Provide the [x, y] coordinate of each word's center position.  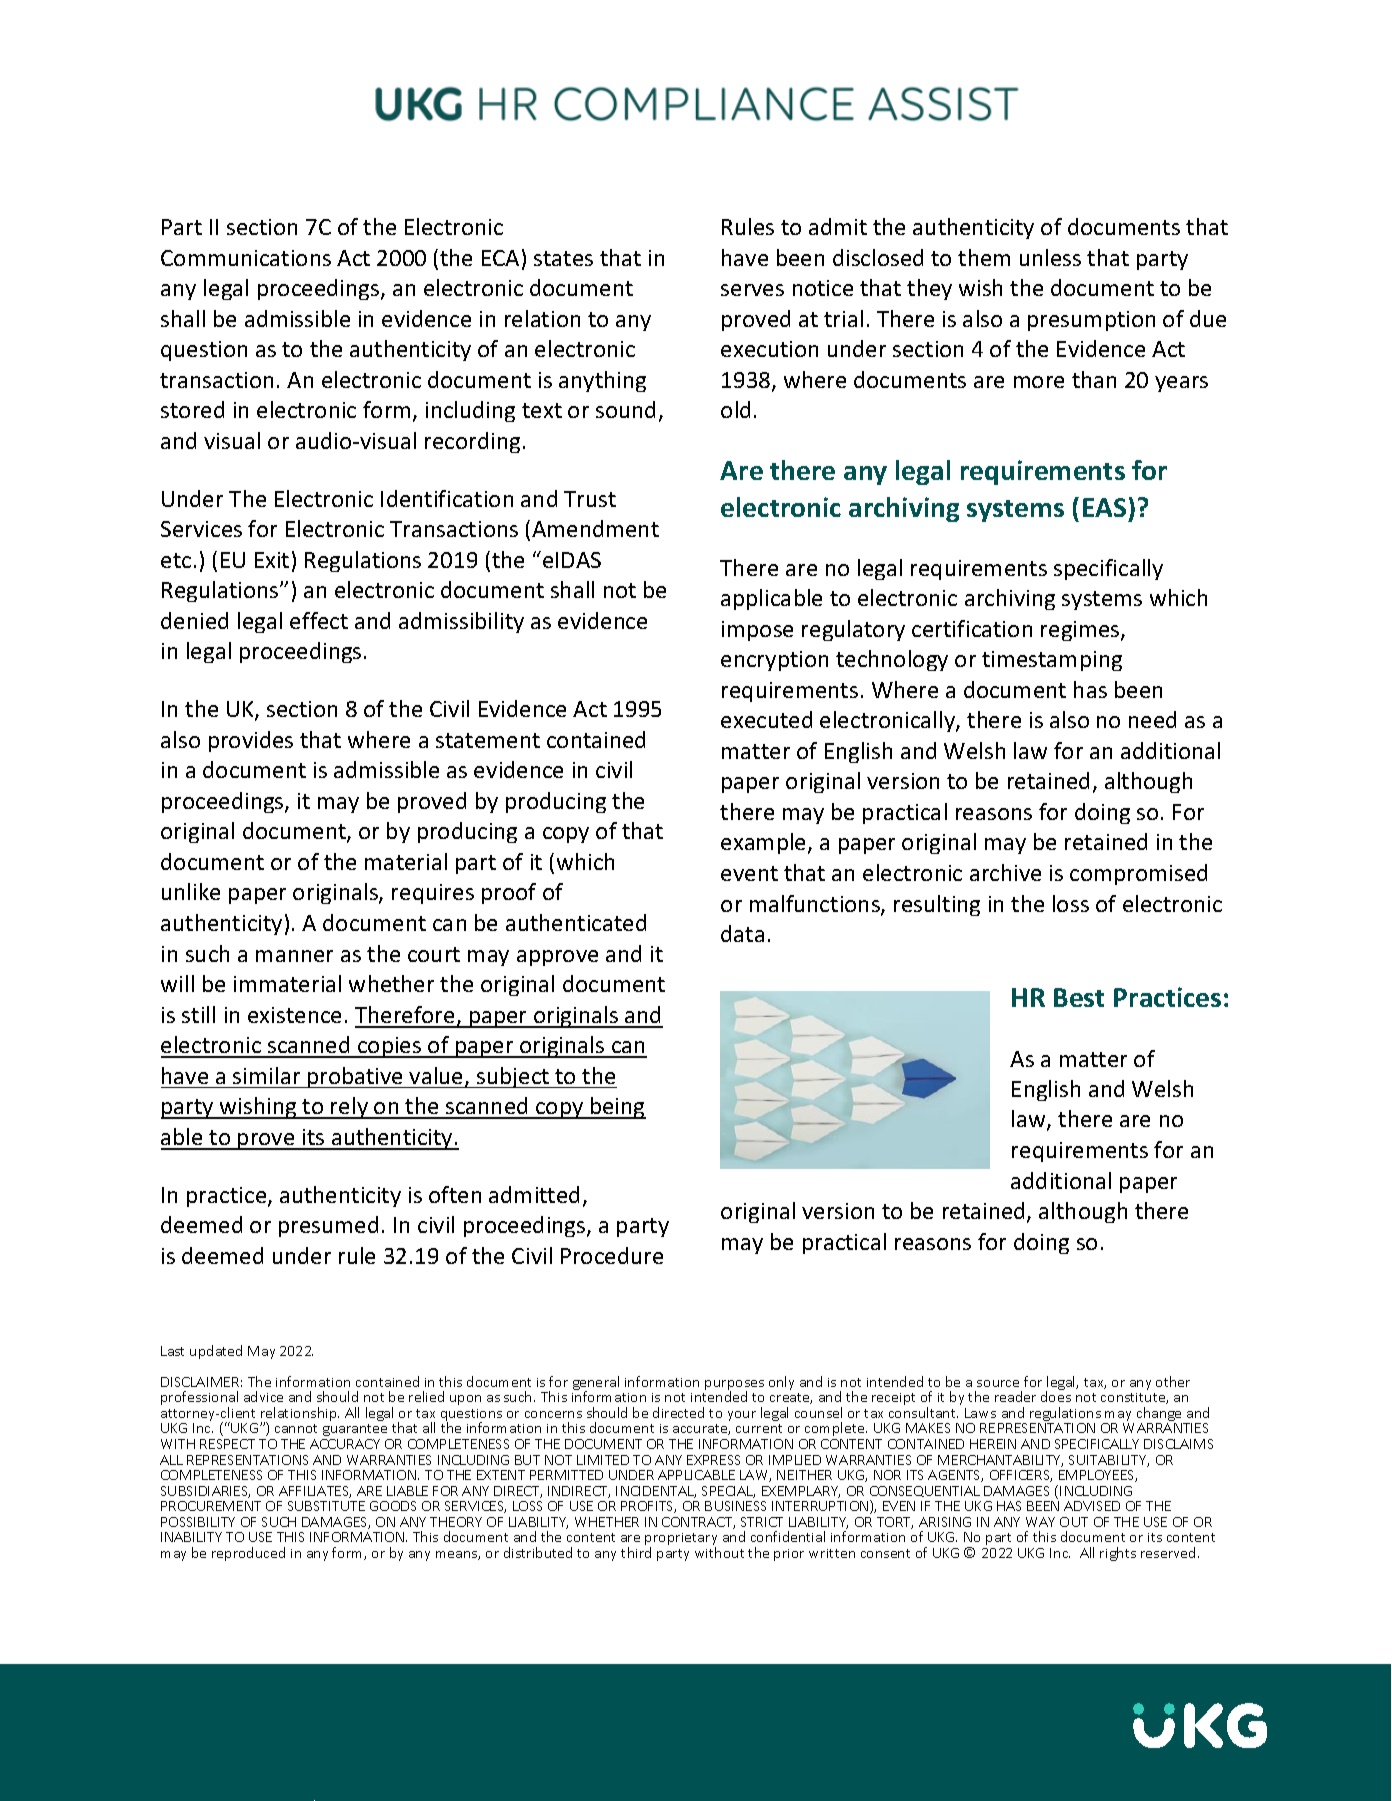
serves [752, 290]
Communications [246, 258]
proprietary [681, 1540]
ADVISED [1092, 1506]
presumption [1091, 321]
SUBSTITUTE [326, 1506]
